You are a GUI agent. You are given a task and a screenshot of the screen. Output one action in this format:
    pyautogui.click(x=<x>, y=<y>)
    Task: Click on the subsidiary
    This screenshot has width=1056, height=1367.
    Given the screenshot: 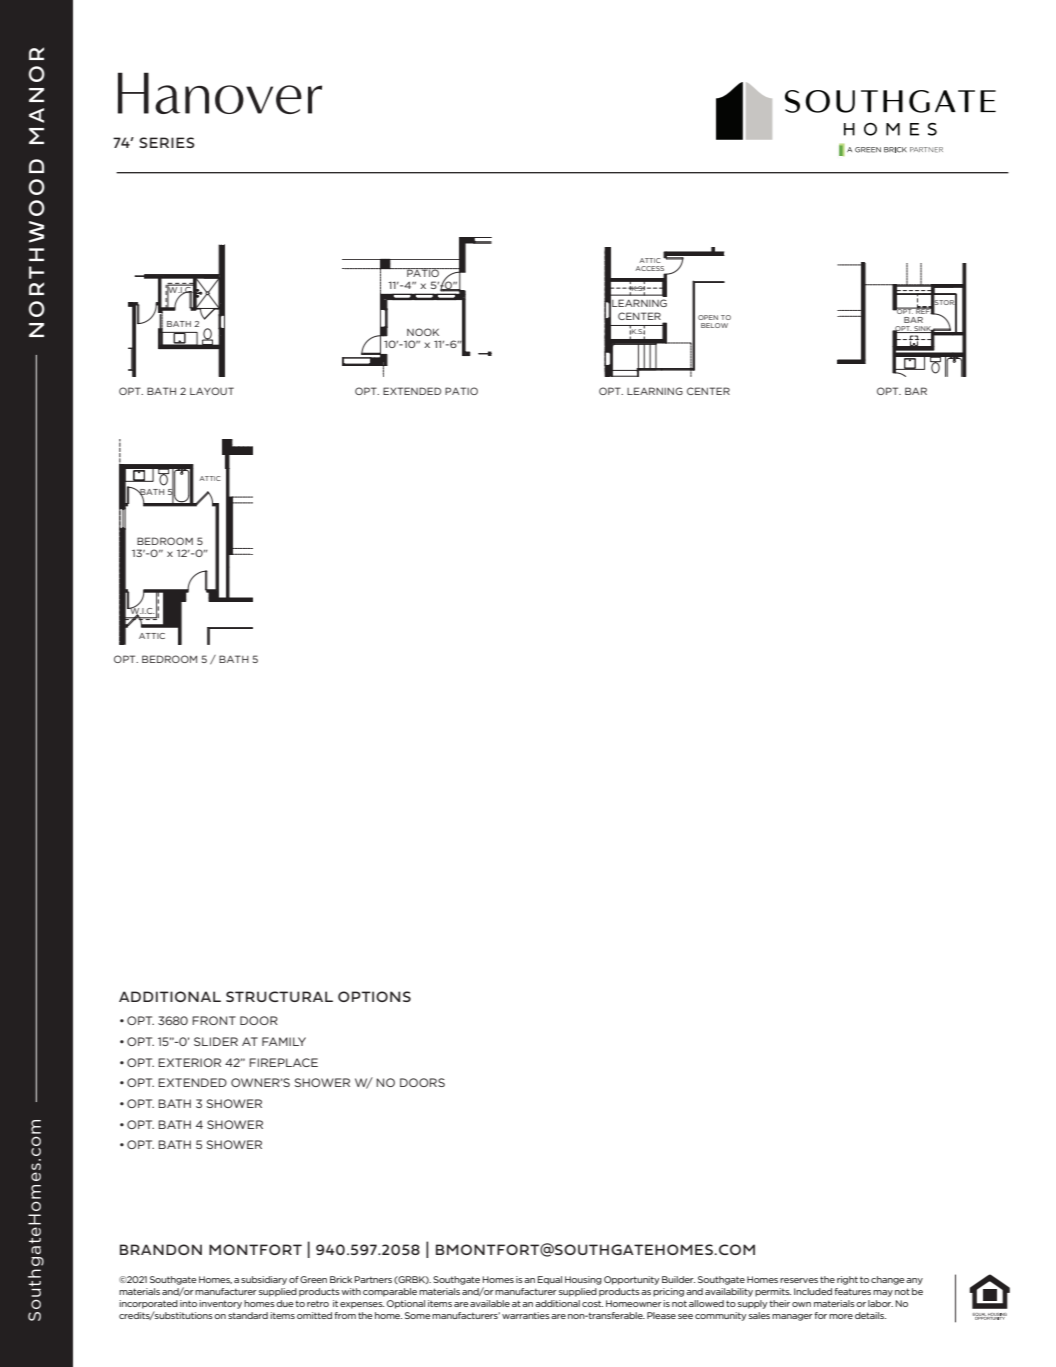 What is the action you would take?
    pyautogui.click(x=264, y=1280)
